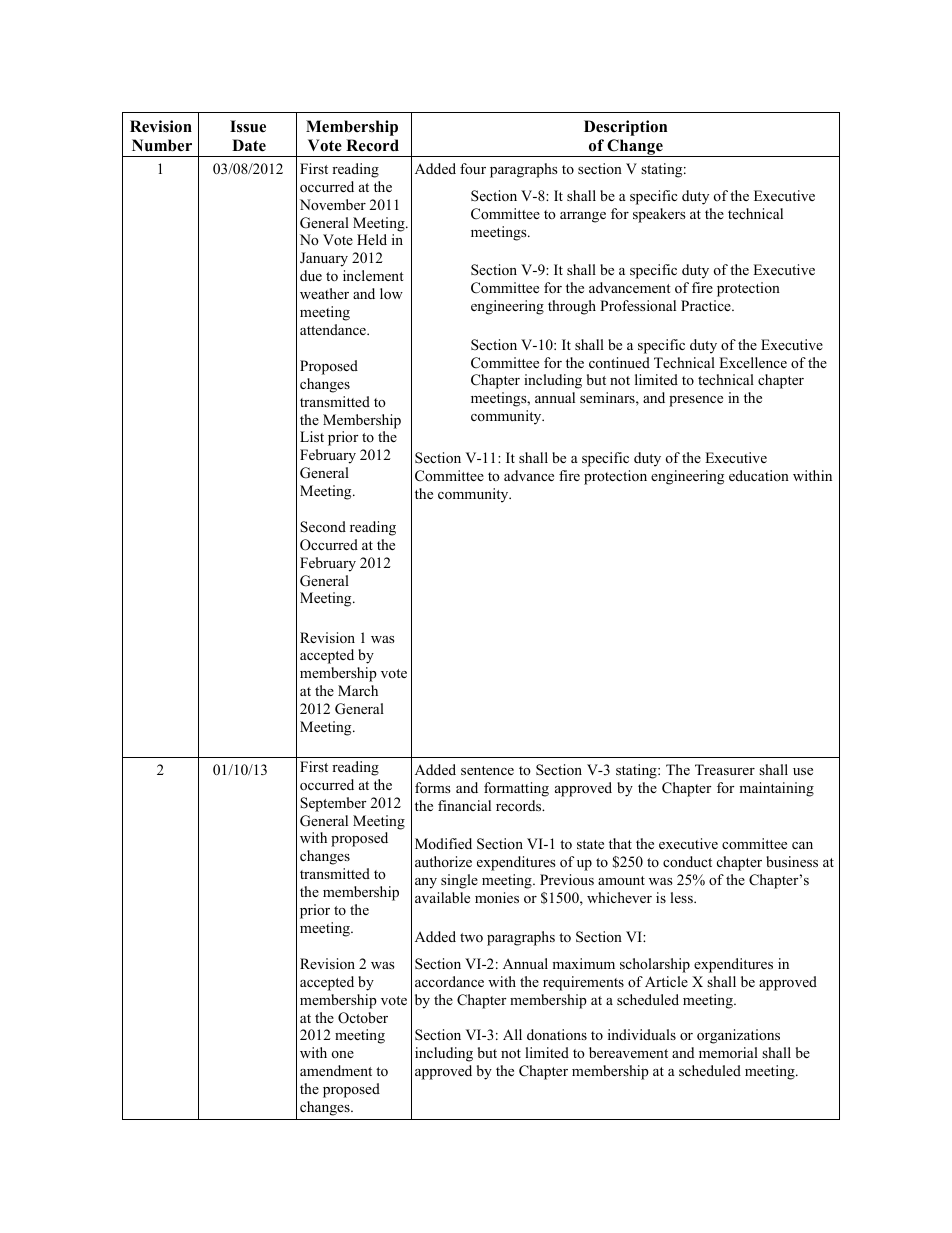 The width and height of the image is (952, 1233). What do you see at coordinates (473, 168) in the image?
I see `four` at bounding box center [473, 168].
